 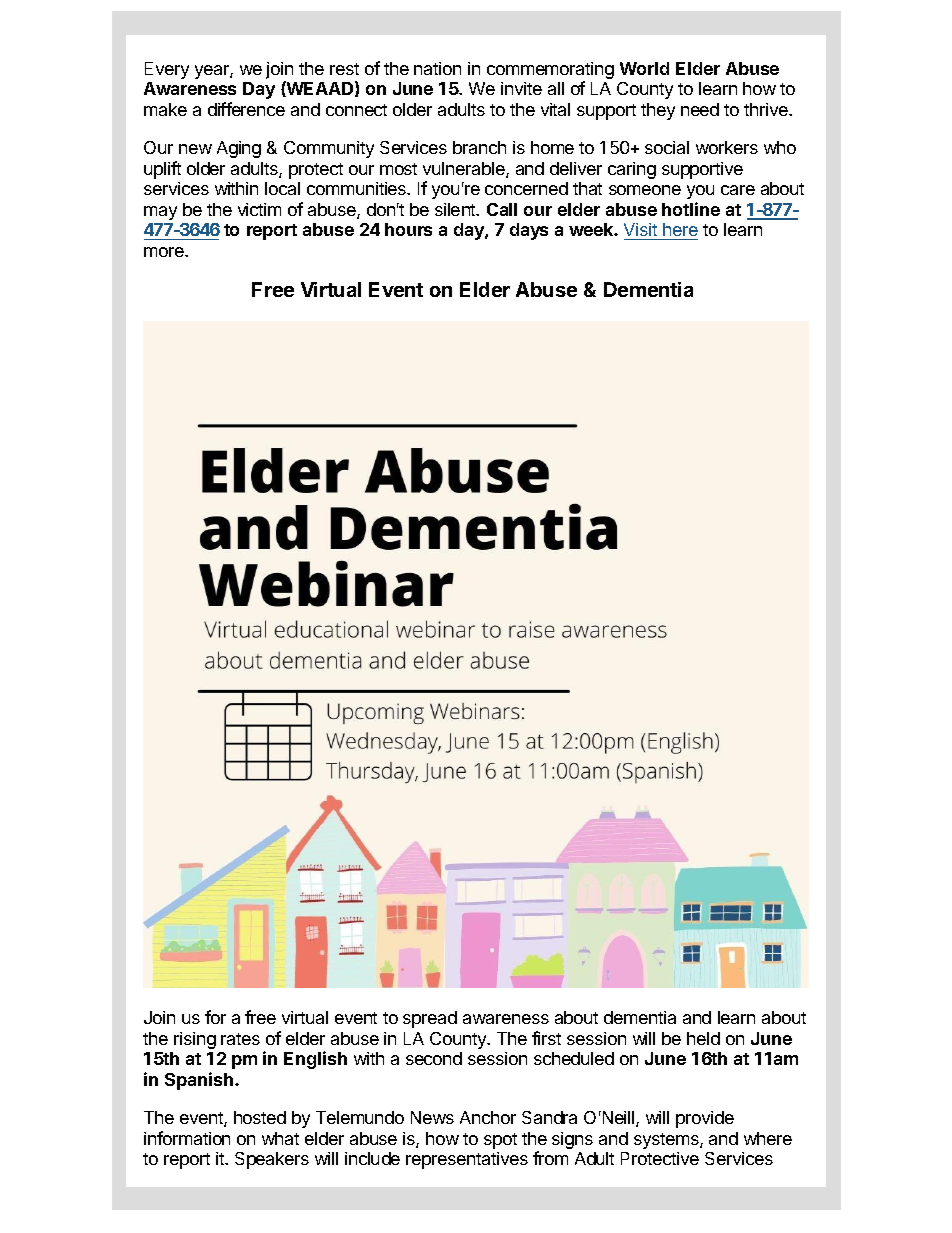 I want to click on hosted, so click(x=260, y=1117).
